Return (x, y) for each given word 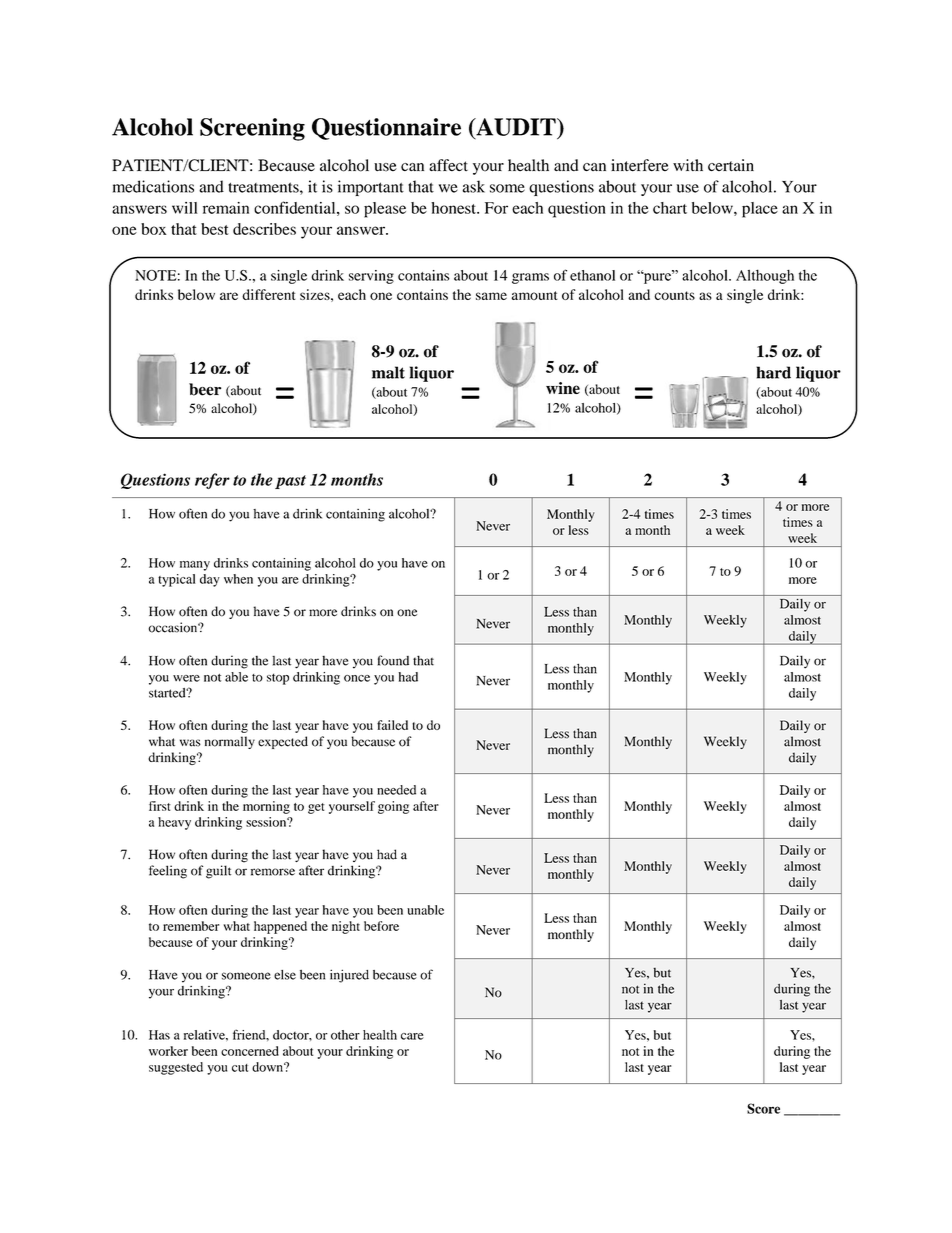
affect (448, 165)
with (688, 165)
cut (240, 1068)
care (412, 1036)
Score (763, 1108)
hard (773, 372)
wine (563, 388)
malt (388, 372)
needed (396, 790)
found (393, 660)
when (238, 579)
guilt (218, 872)
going (393, 807)
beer (205, 389)
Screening (252, 129)
